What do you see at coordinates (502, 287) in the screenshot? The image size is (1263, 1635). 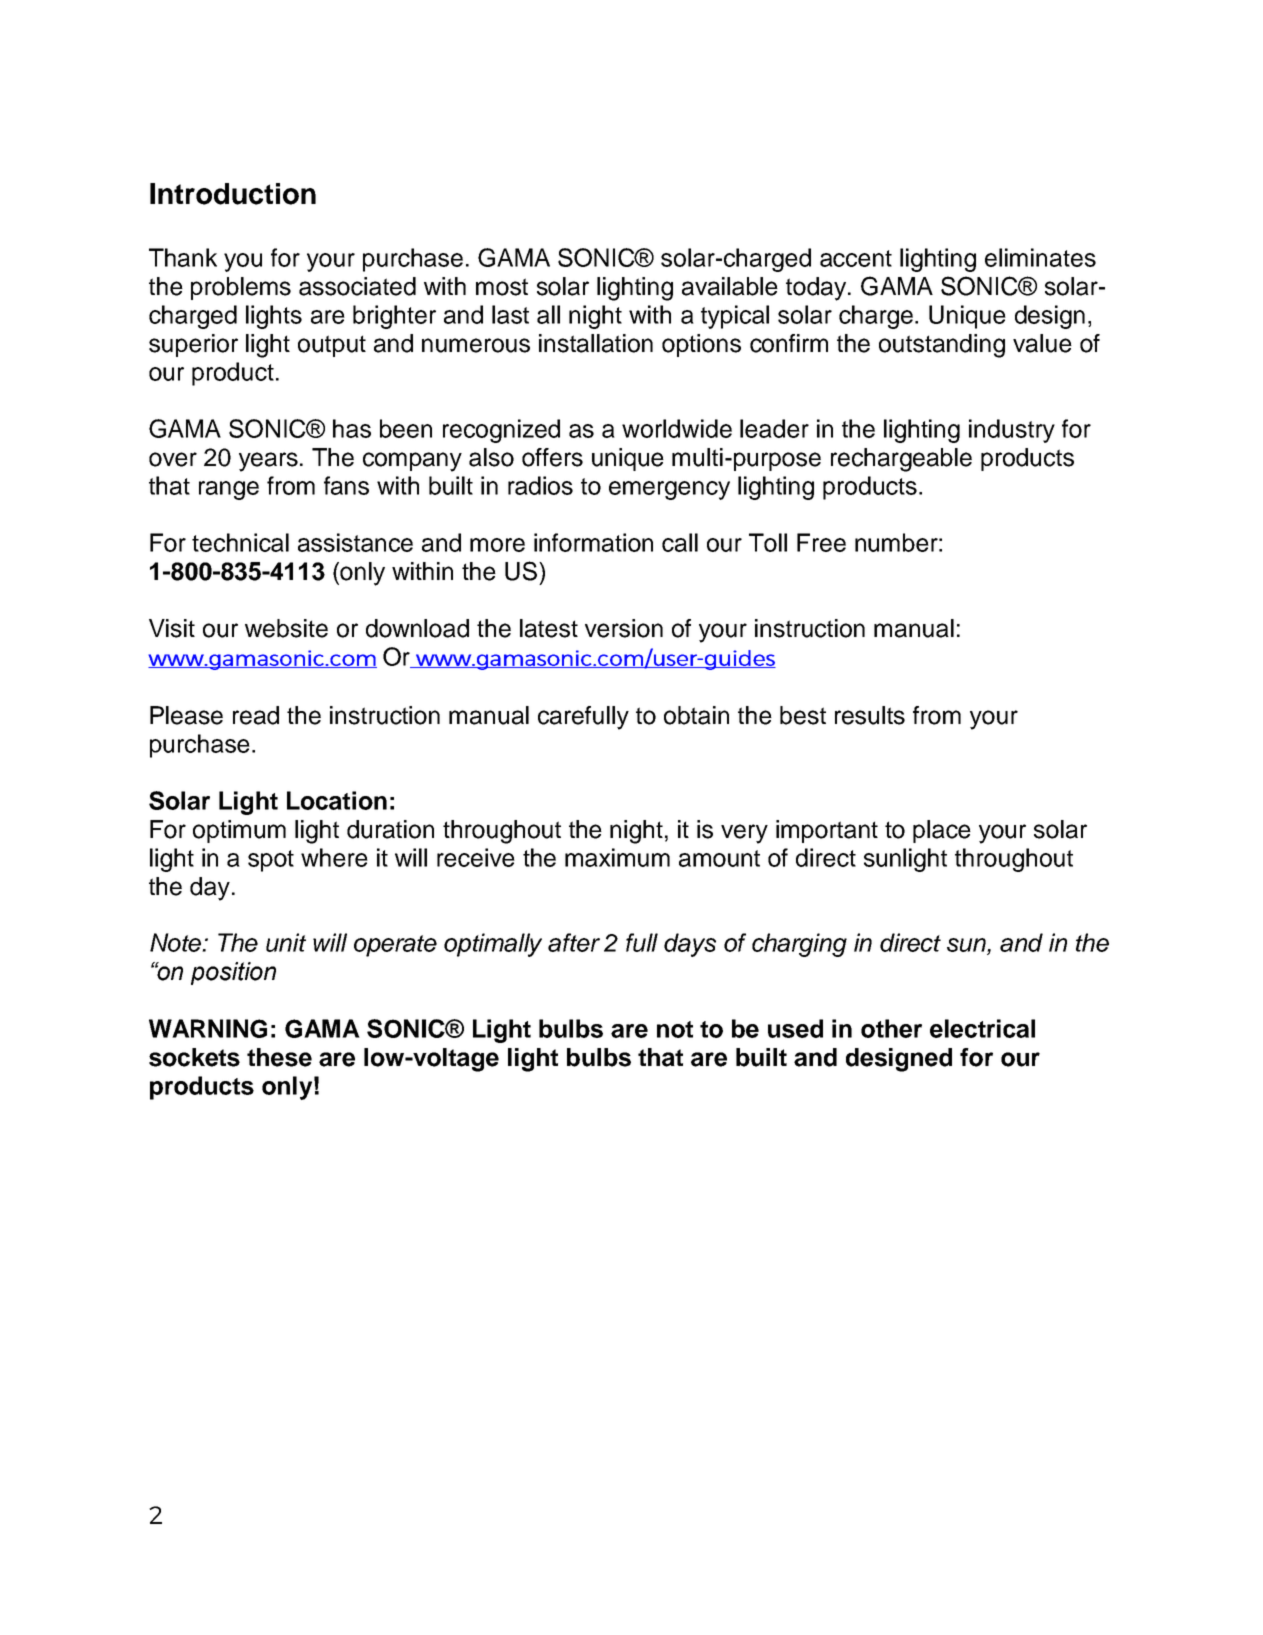 I see `most` at bounding box center [502, 287].
